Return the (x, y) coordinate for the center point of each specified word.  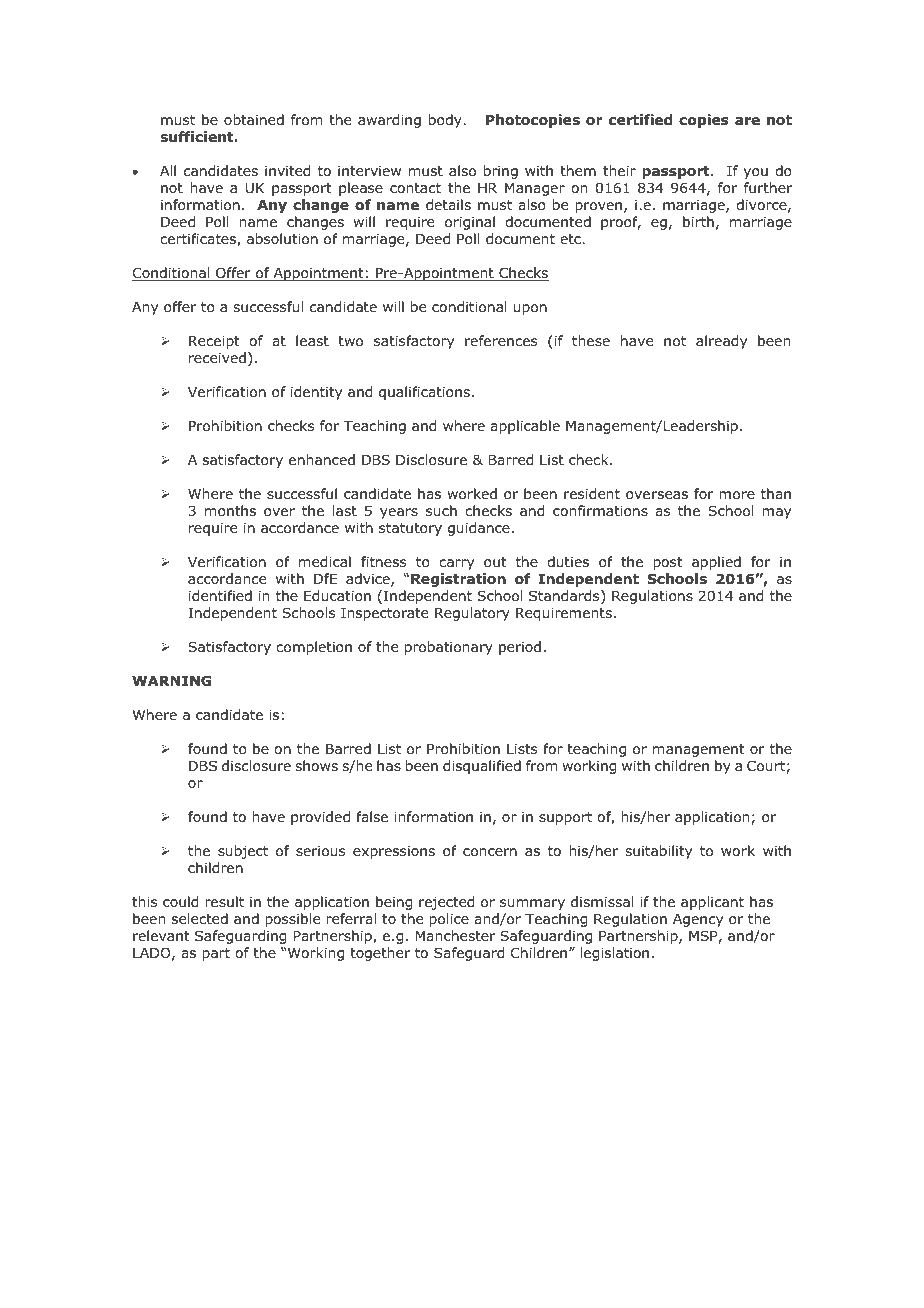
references (501, 340)
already (721, 342)
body (446, 121)
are (747, 121)
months (230, 511)
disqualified (482, 767)
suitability (658, 852)
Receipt (214, 342)
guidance (479, 529)
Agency (698, 920)
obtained (254, 119)
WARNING (171, 680)
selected (200, 918)
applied (716, 563)
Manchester (455, 935)
